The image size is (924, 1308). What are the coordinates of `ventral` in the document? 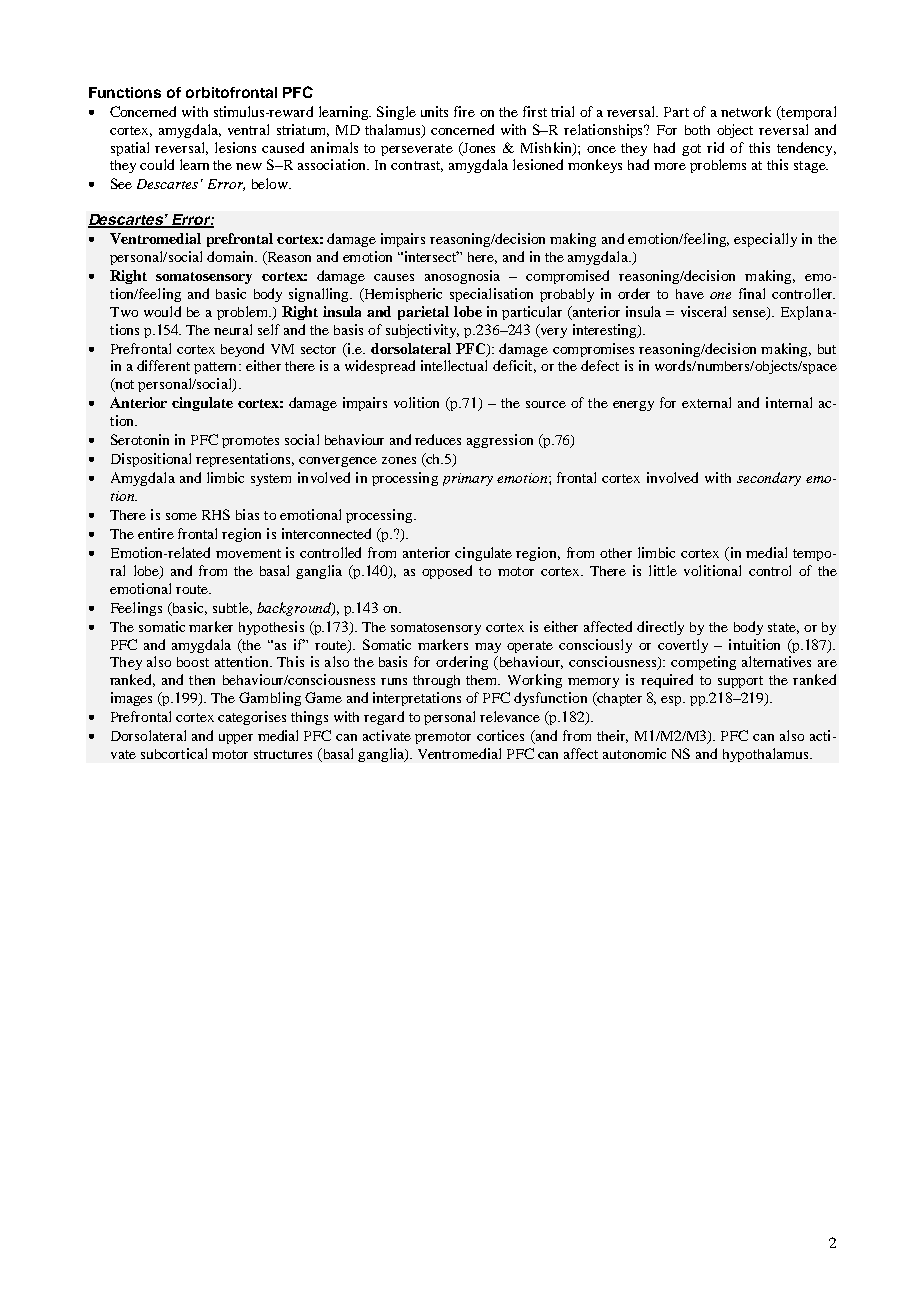 It's located at (248, 129).
